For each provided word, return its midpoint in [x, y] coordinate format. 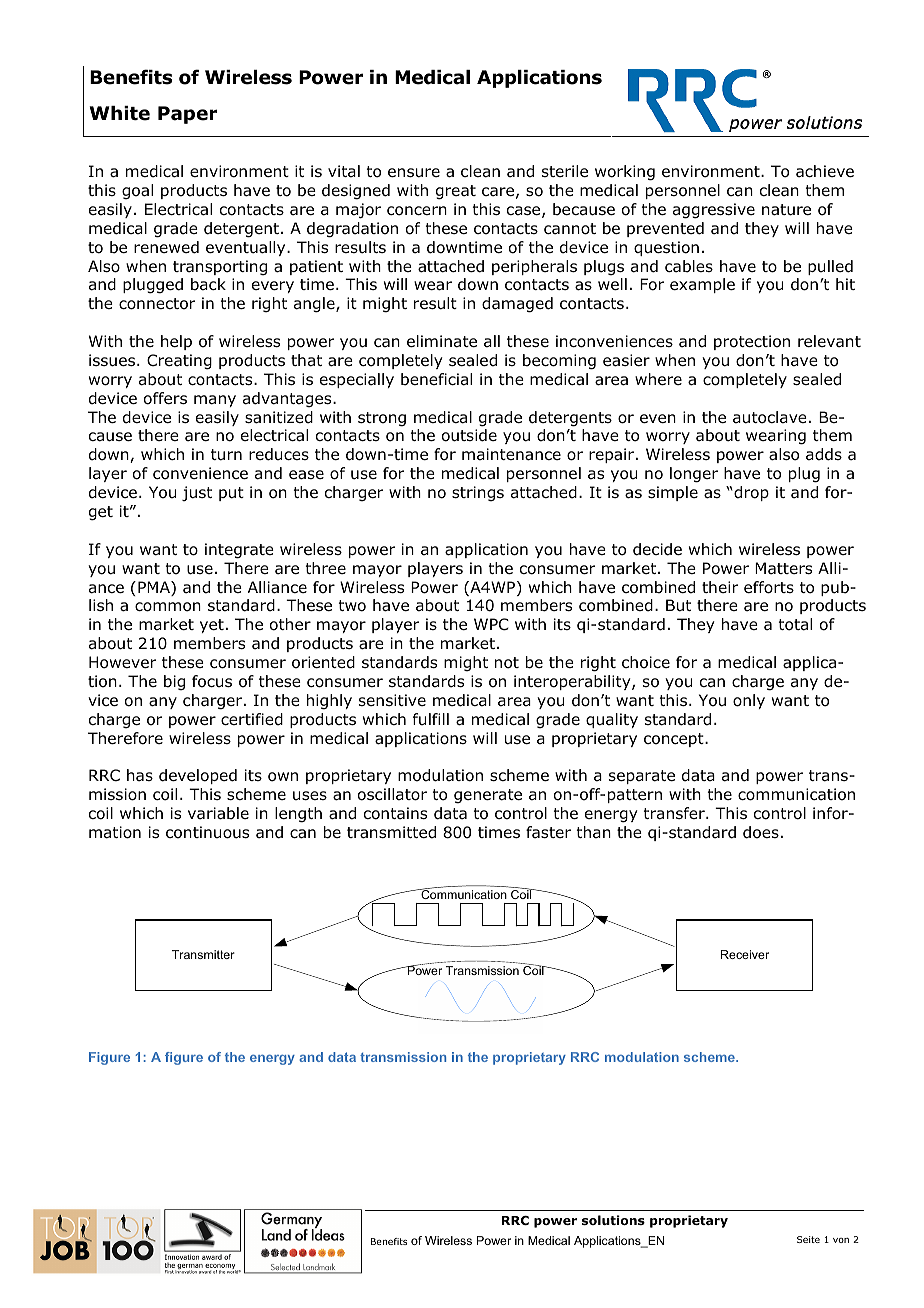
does [761, 832]
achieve [825, 171]
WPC [491, 624]
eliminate [442, 341]
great [456, 192]
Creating [179, 362]
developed [198, 776]
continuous [207, 832]
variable [218, 813]
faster [548, 832]
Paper [188, 115]
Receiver [745, 954]
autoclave [770, 417]
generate [488, 796]
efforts [769, 587]
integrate [239, 551]
